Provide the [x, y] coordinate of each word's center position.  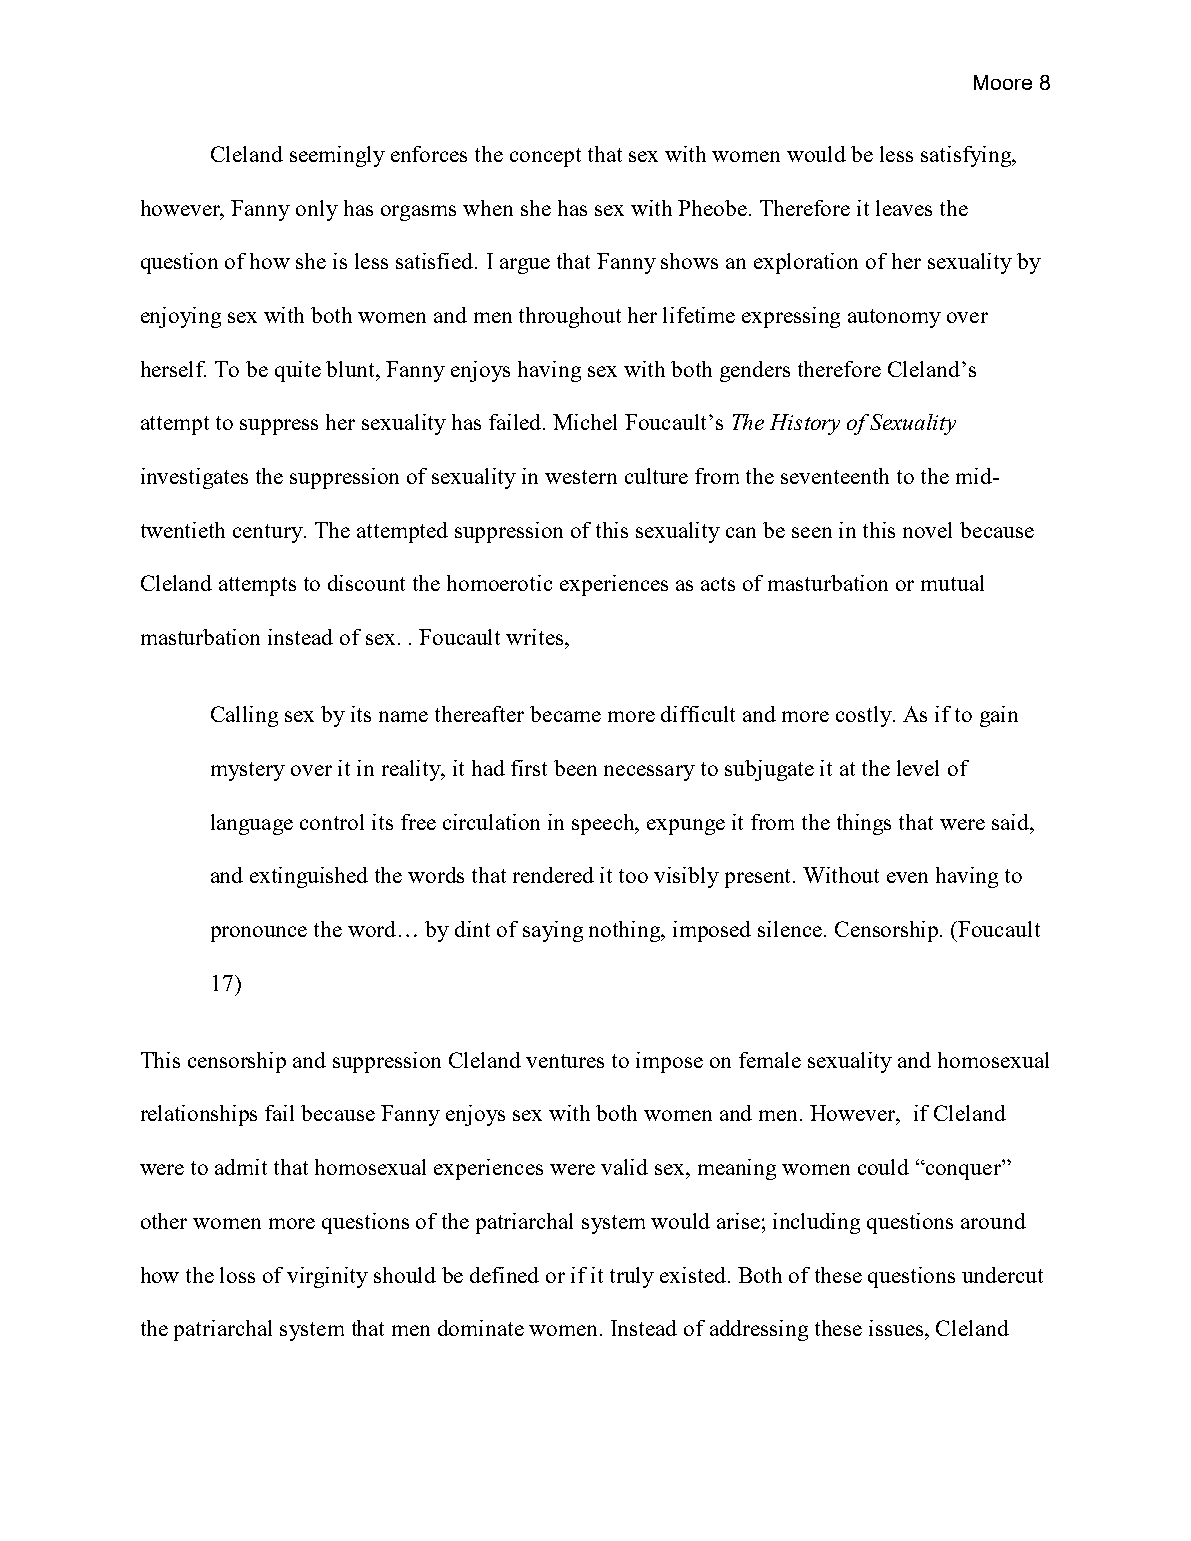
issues [897, 1328]
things [864, 824]
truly [632, 1277]
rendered [553, 875]
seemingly [337, 156]
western [581, 477]
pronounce [259, 934]
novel [927, 530]
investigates [194, 478]
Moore [1003, 82]
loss [237, 1275]
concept [545, 157]
